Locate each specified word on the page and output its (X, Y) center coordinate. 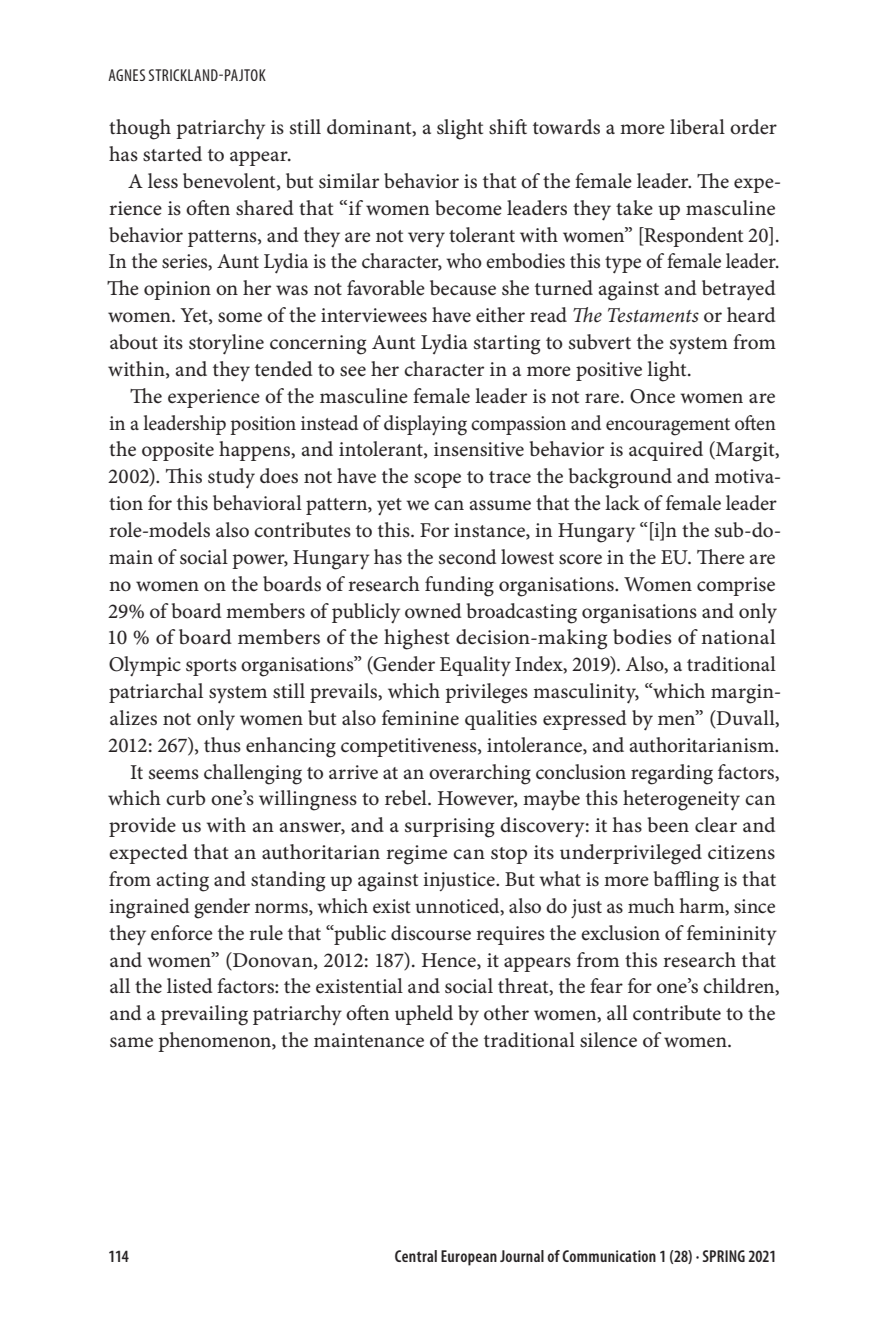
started (172, 154)
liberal (697, 127)
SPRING (724, 1256)
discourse (431, 933)
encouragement (668, 427)
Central (416, 1256)
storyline (226, 344)
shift (508, 127)
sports (211, 667)
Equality (475, 666)
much (651, 906)
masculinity (586, 693)
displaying (425, 425)
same (131, 1042)
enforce (182, 933)
